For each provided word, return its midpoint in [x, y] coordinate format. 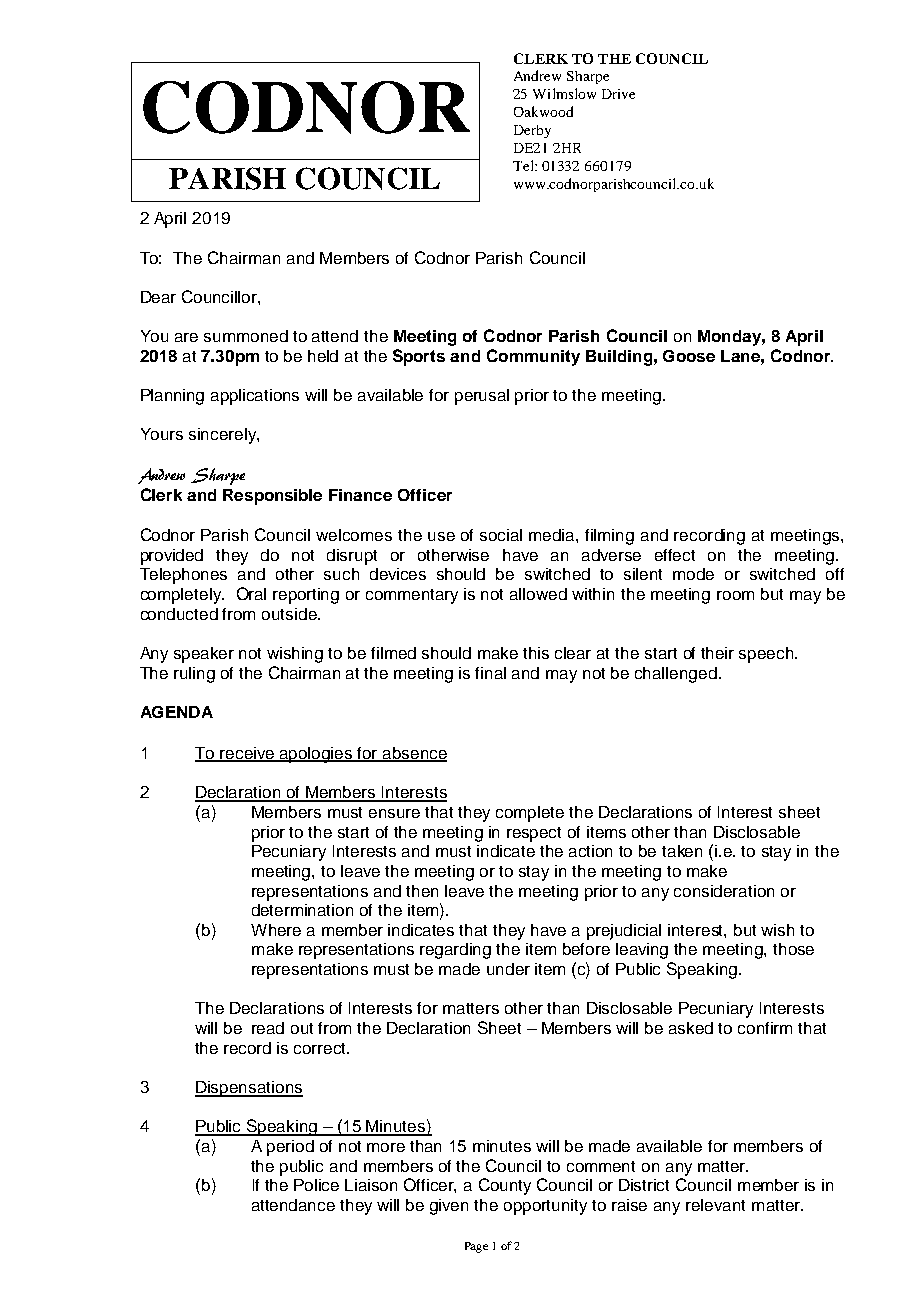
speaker [204, 655]
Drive [618, 94]
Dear [158, 297]
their [717, 653]
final [490, 673]
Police [316, 1185]
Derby [532, 131]
